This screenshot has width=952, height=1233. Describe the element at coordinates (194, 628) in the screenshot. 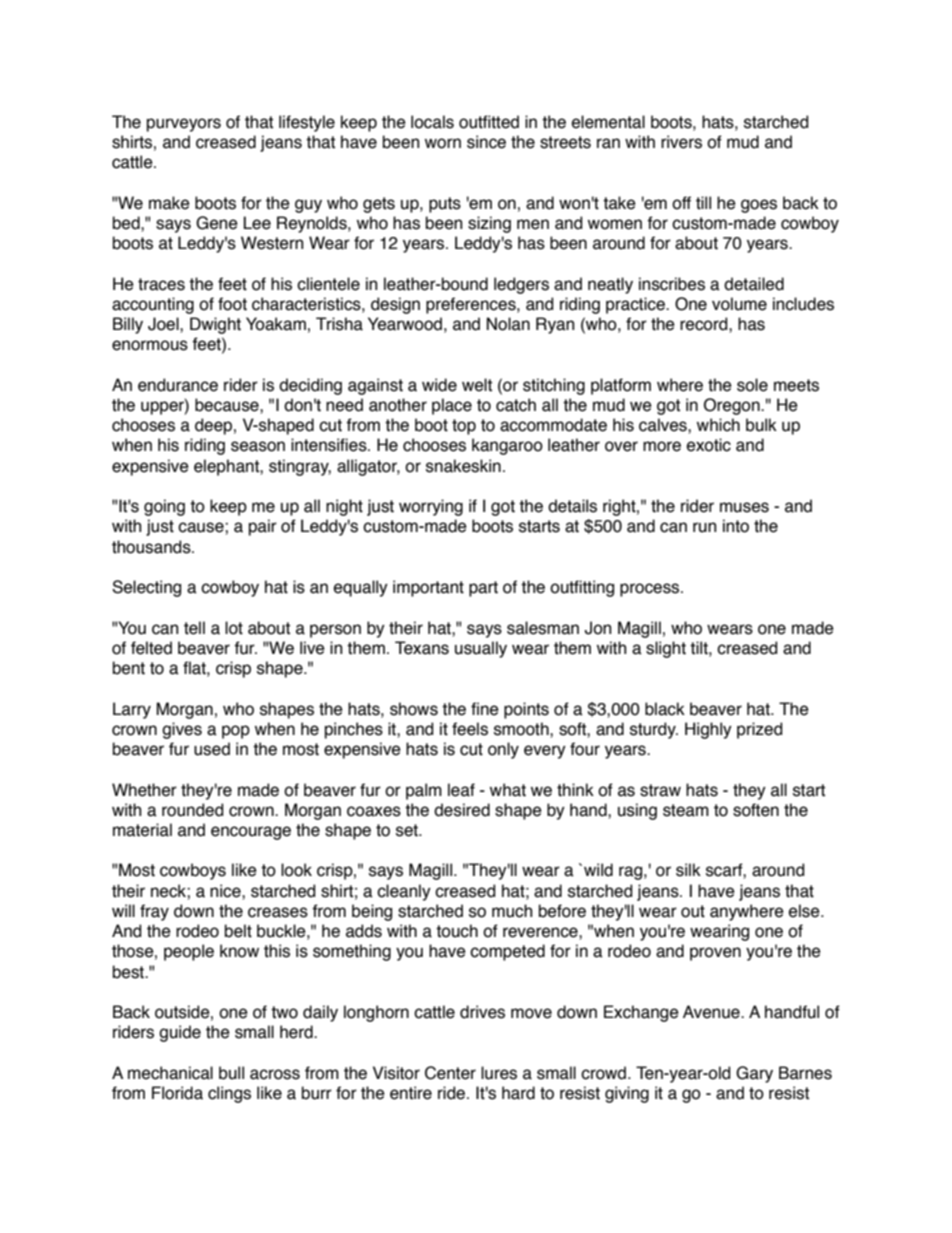

I see `tell` at that location.
